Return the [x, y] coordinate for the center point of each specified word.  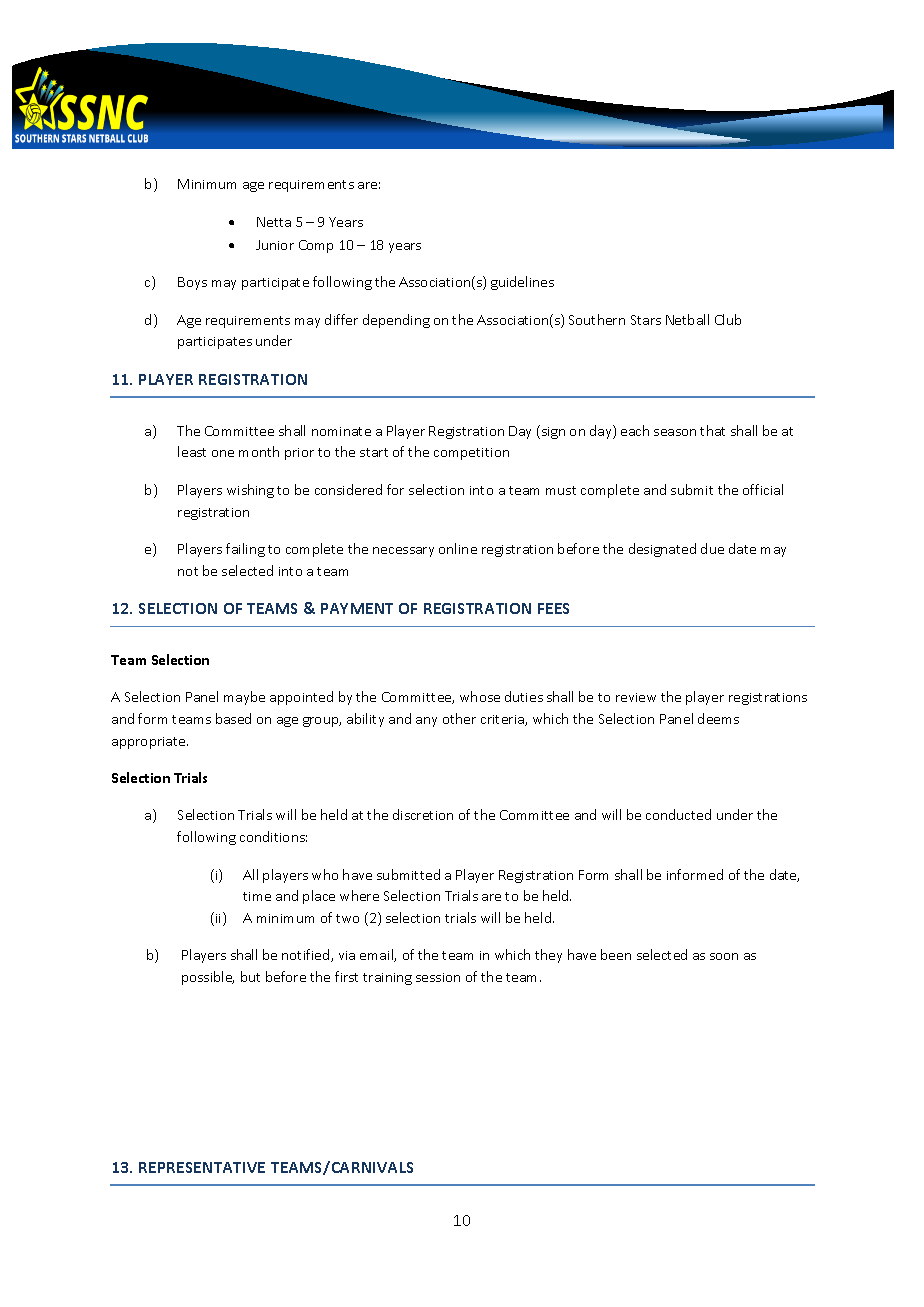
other [459, 718]
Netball [687, 319]
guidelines [522, 283]
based [233, 718]
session [438, 977]
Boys [192, 283]
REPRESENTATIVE [202, 1167]
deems [718, 718]
